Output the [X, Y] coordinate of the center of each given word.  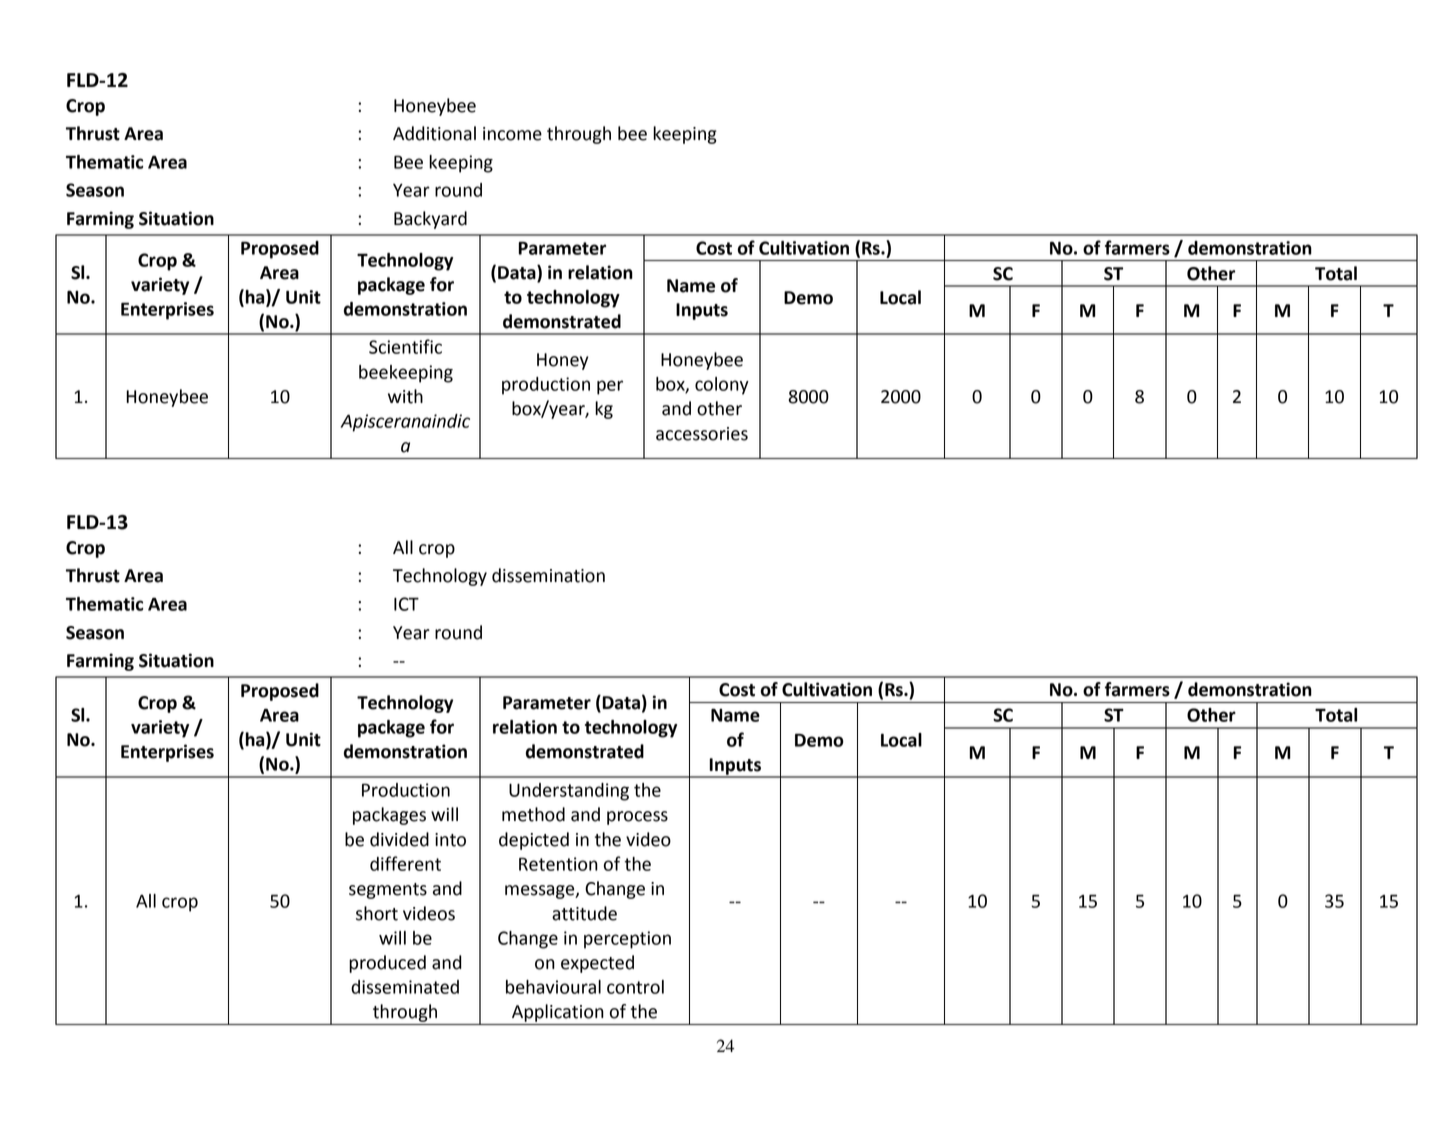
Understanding [569, 792]
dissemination [548, 575]
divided [399, 839]
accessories [702, 434]
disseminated [405, 987]
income [512, 134]
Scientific [405, 346]
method [533, 814]
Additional [434, 133]
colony [722, 386]
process [637, 818]
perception [627, 940]
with [405, 396]
